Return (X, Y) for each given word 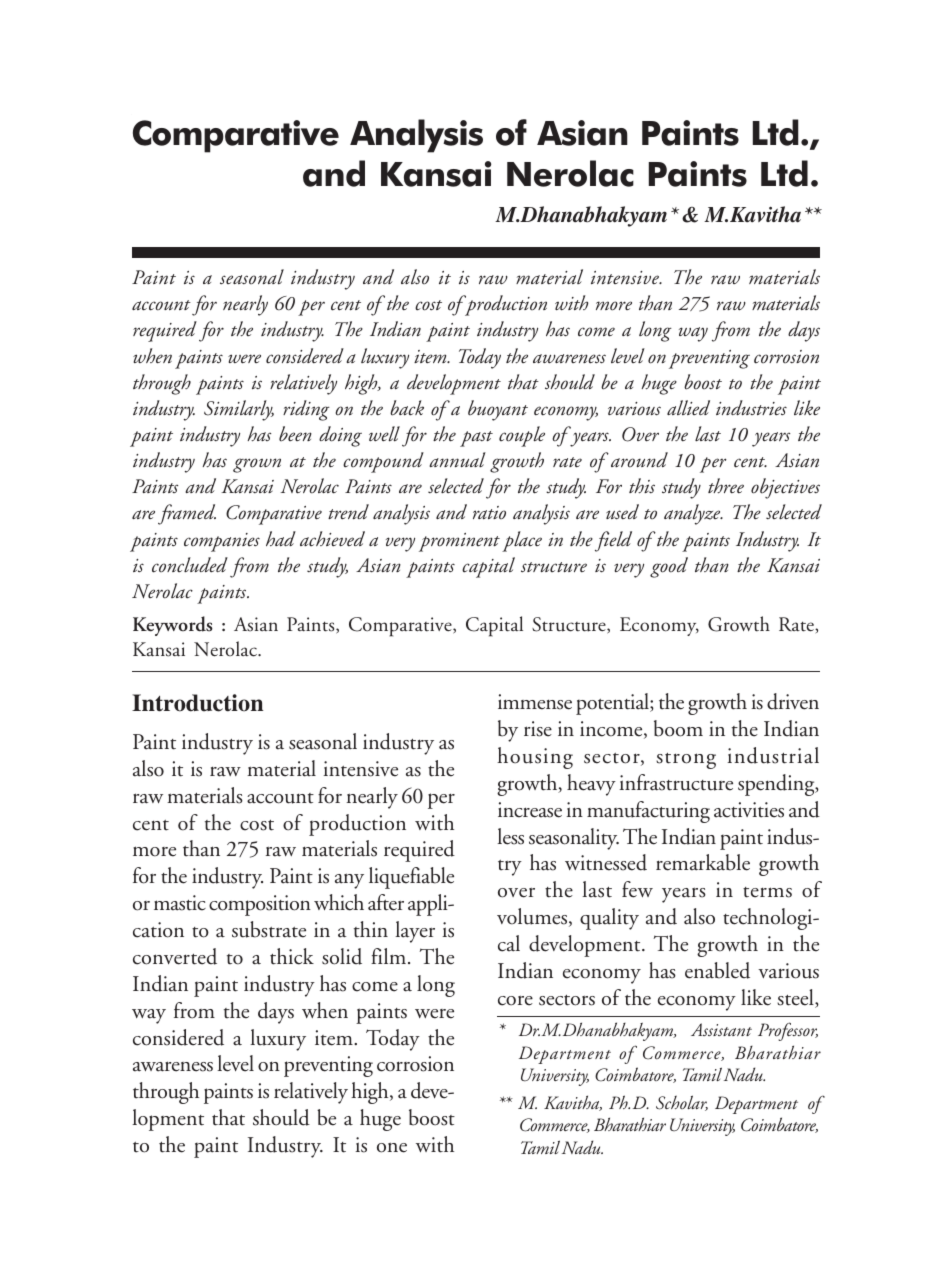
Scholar (682, 1103)
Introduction (197, 703)
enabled (717, 970)
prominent (459, 542)
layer (415, 932)
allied (688, 407)
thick (292, 956)
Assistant (721, 1029)
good (669, 567)
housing (535, 758)
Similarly (239, 410)
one (392, 1147)
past (476, 439)
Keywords (173, 626)
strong (686, 761)
